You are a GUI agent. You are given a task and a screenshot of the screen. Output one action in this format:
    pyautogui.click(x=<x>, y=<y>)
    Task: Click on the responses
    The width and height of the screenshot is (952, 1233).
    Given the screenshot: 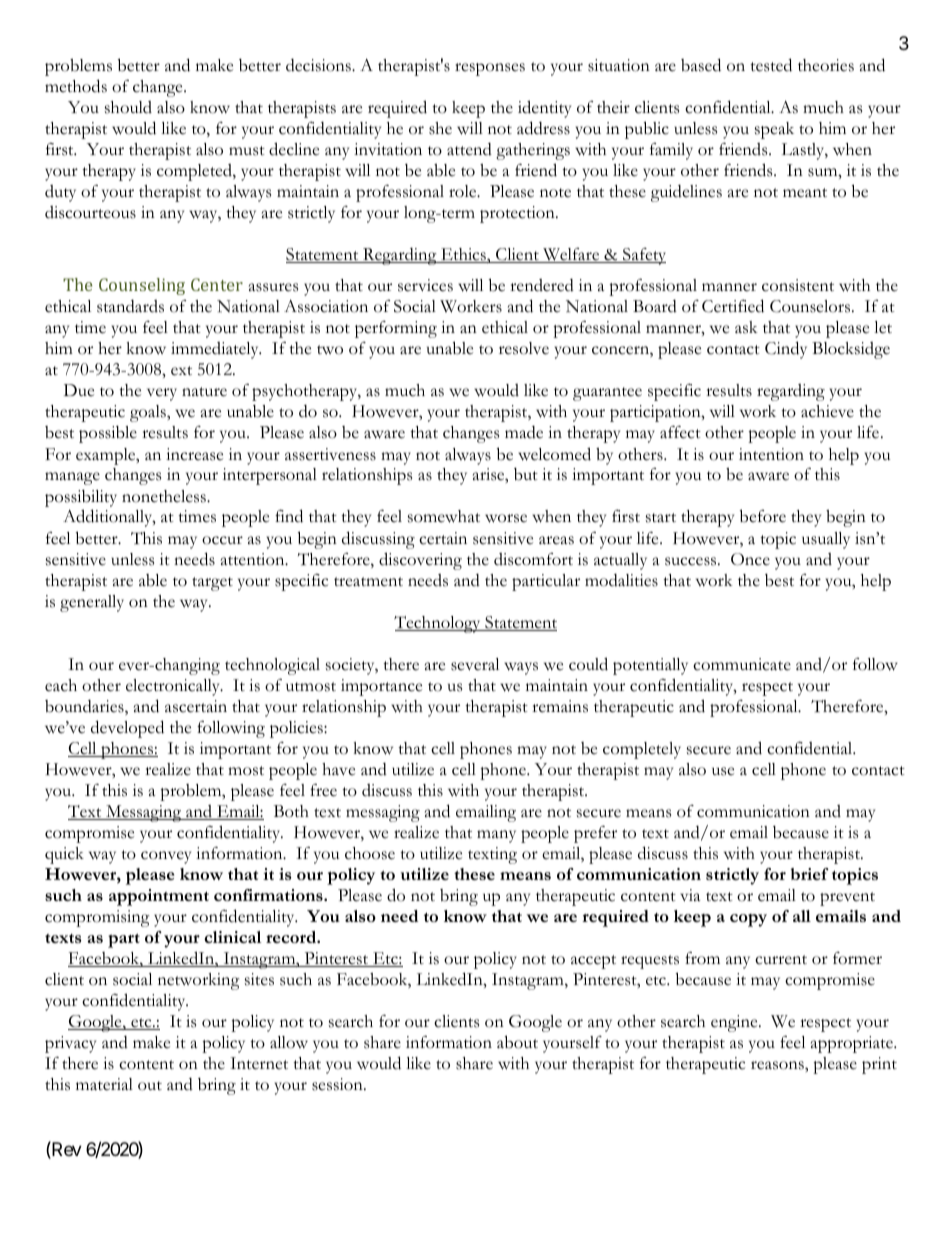 What is the action you would take?
    pyautogui.click(x=490, y=69)
